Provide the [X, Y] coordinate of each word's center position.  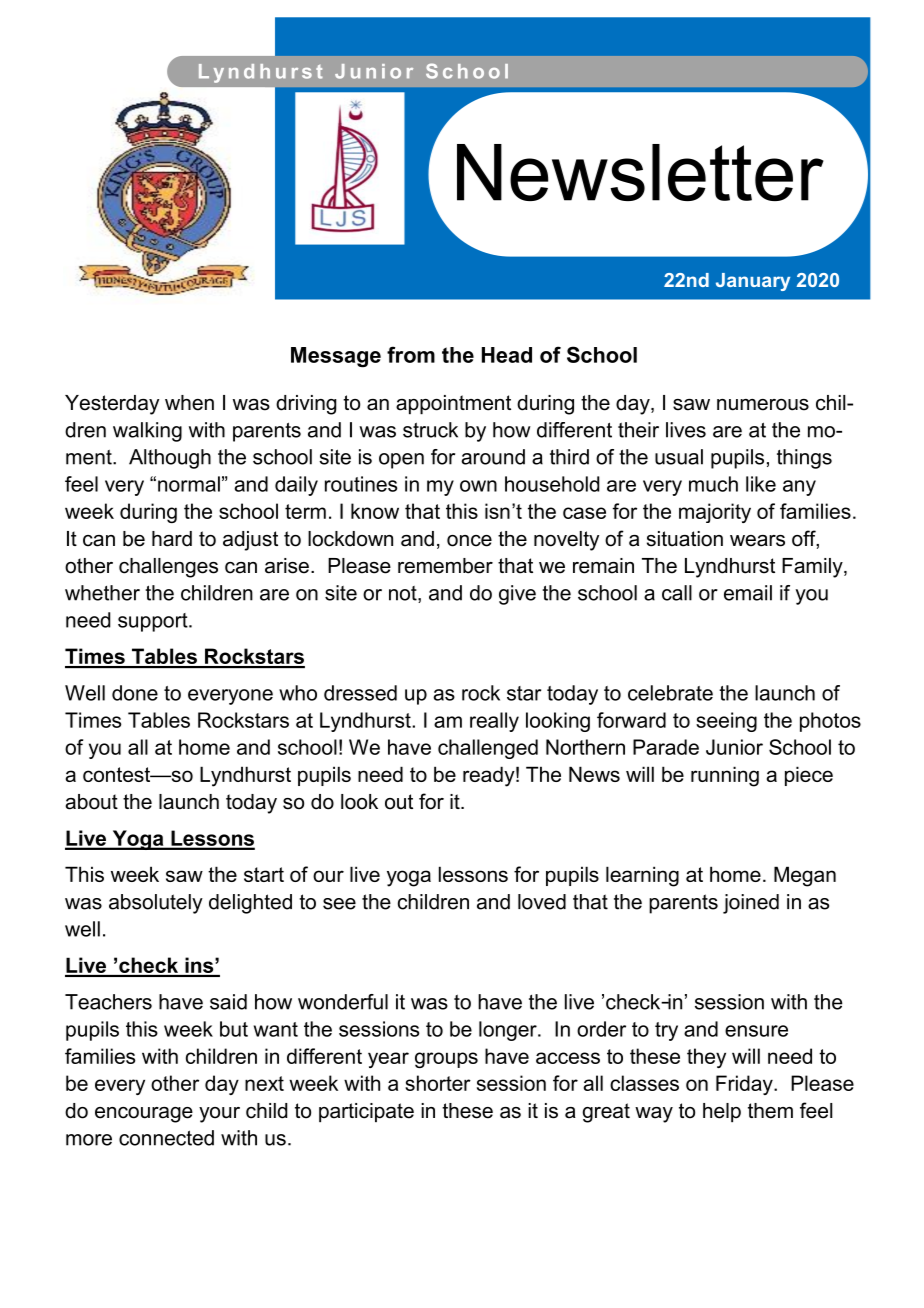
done [135, 693]
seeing [726, 722]
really [494, 722]
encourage [144, 1115]
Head [507, 355]
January [753, 282]
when [189, 403]
